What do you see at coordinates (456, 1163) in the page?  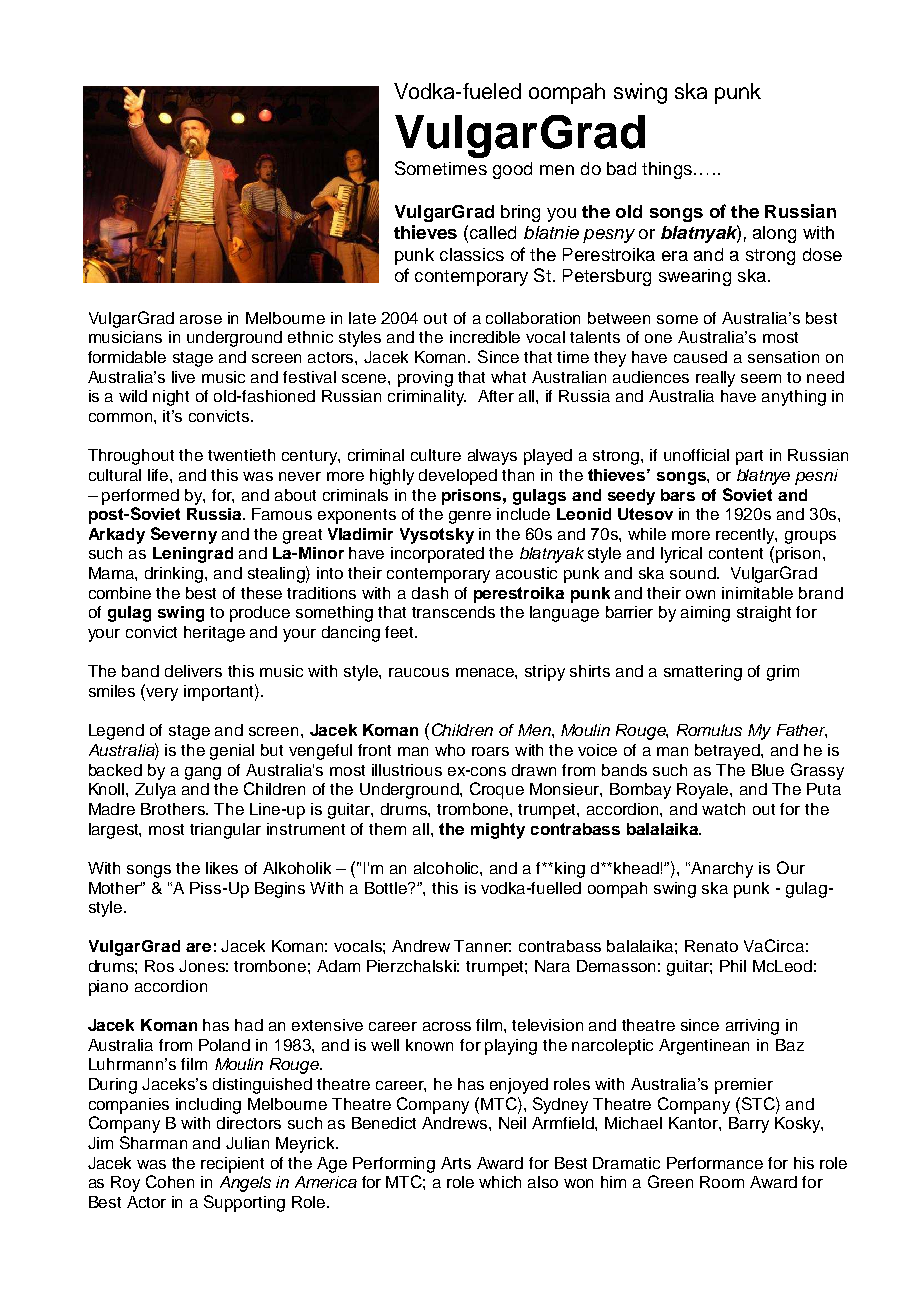 I see `Arts` at bounding box center [456, 1163].
